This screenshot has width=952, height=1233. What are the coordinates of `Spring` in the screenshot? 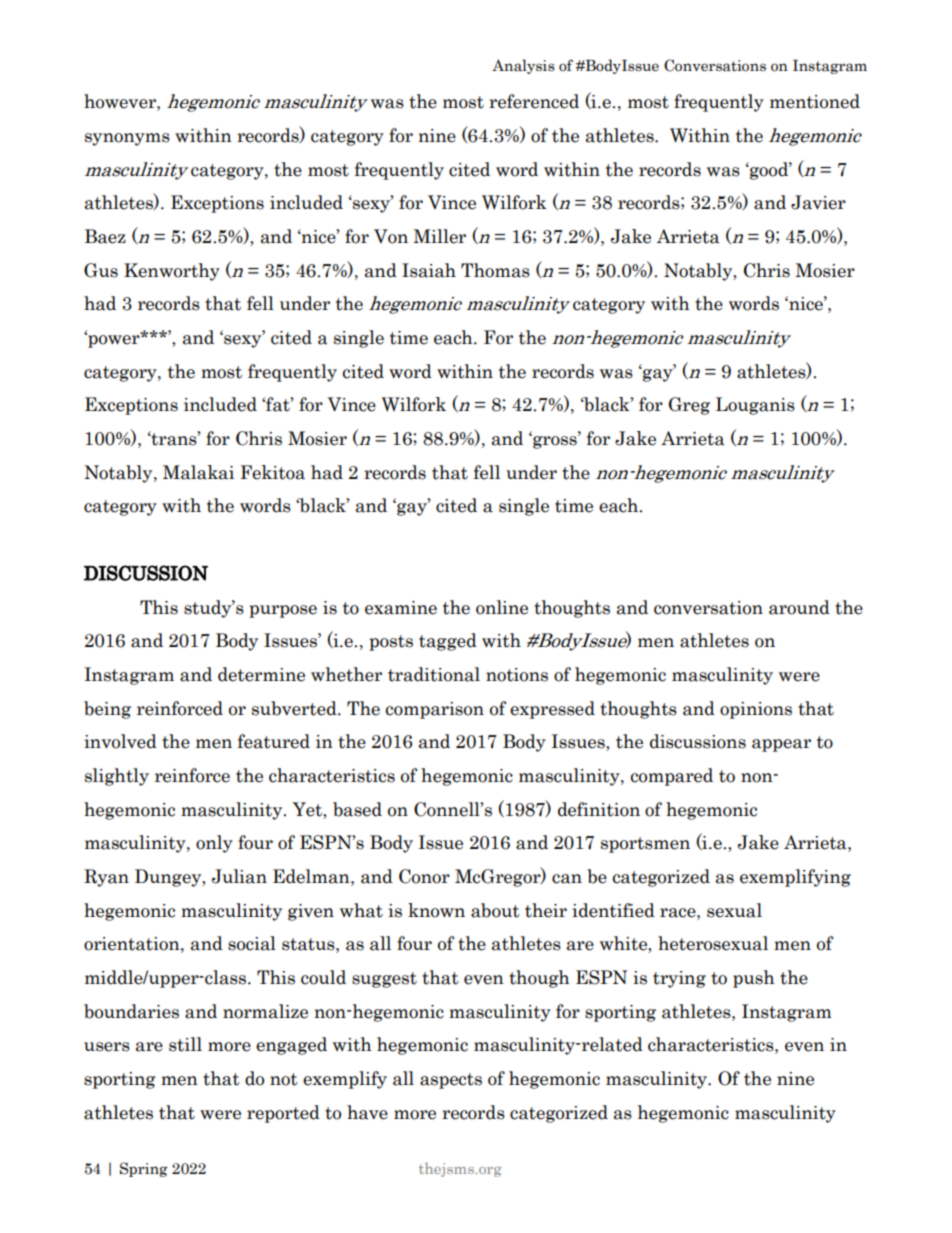 It's located at (144, 1169).
